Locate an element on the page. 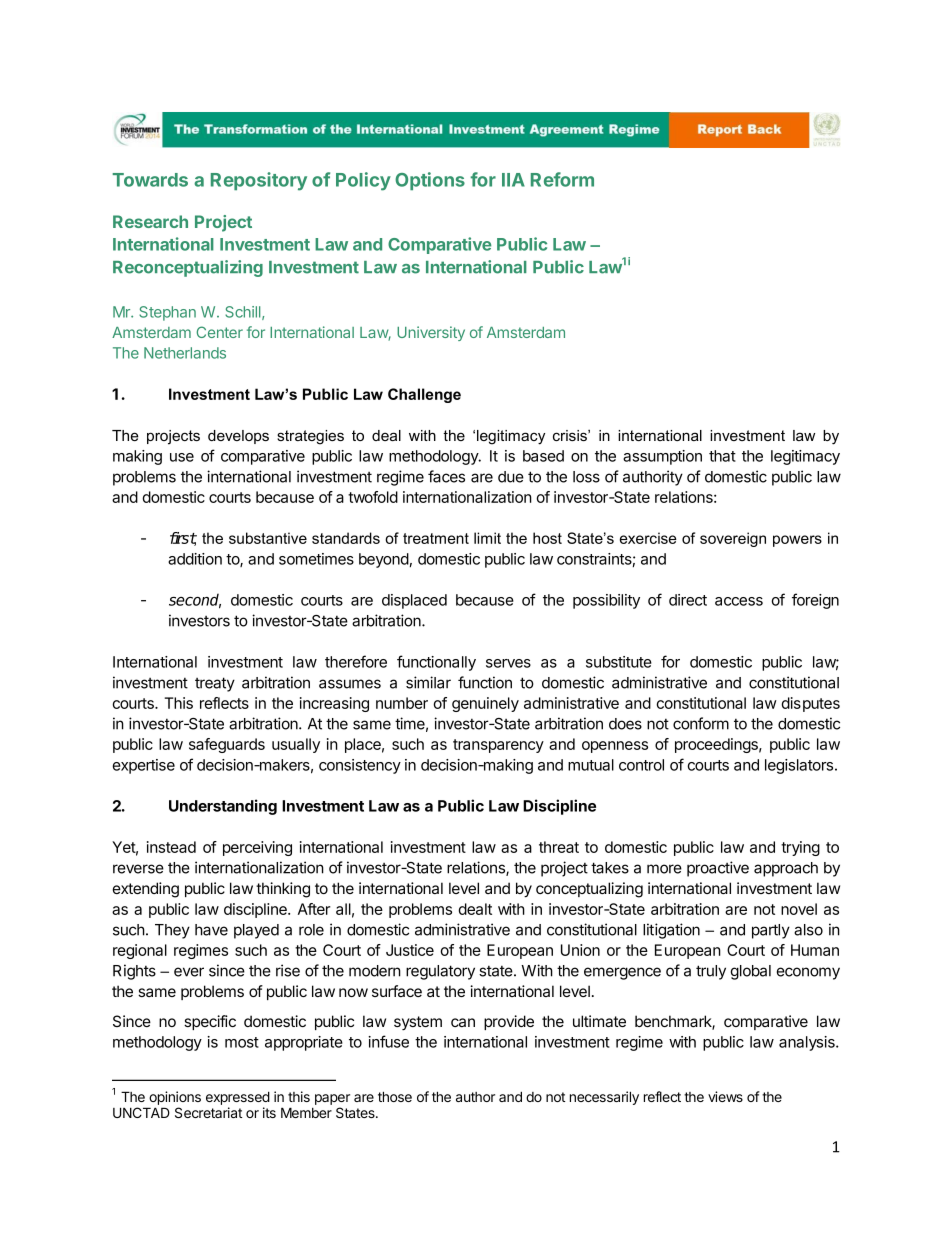 This page has height=1233, width=952. expressed is located at coordinates (238, 1098).
